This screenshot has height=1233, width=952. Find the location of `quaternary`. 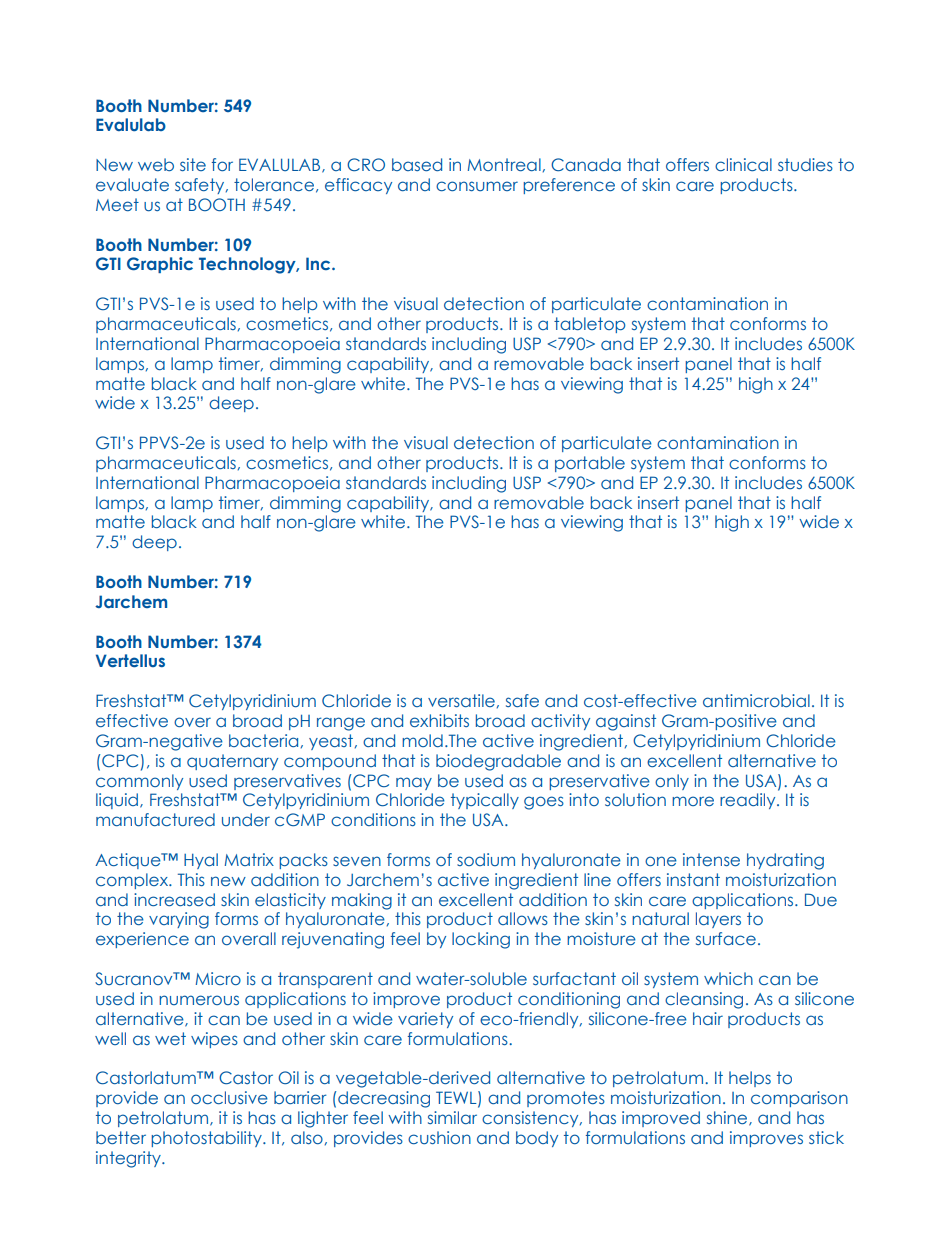

quaternary is located at coordinates (232, 762).
